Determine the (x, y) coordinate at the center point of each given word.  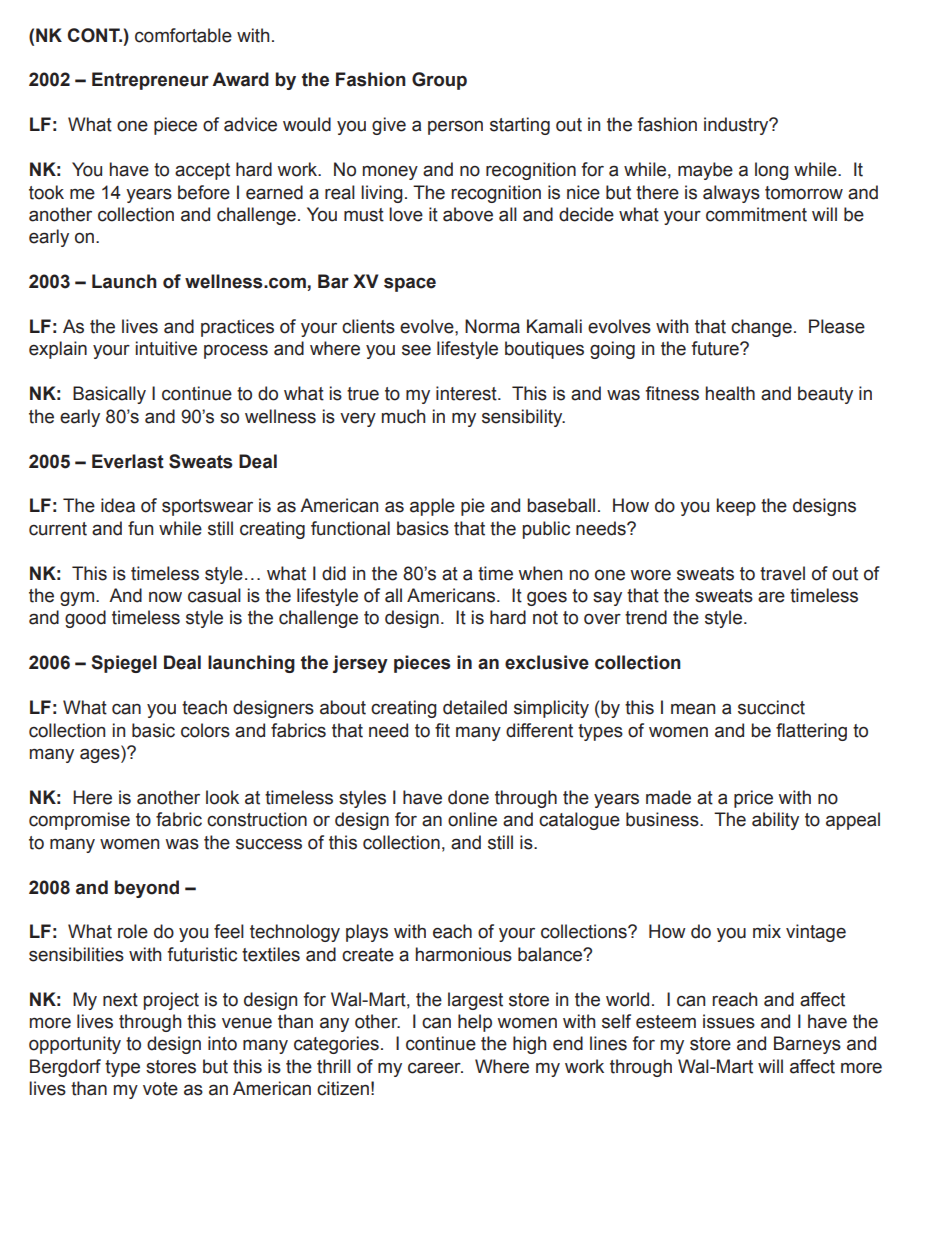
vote (160, 1089)
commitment (756, 214)
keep (736, 507)
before (204, 192)
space (410, 284)
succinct (771, 707)
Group (439, 81)
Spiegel (124, 664)
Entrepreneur (150, 81)
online (472, 819)
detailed (475, 707)
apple (432, 507)
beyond (147, 889)
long (772, 171)
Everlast (128, 461)
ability (775, 821)
